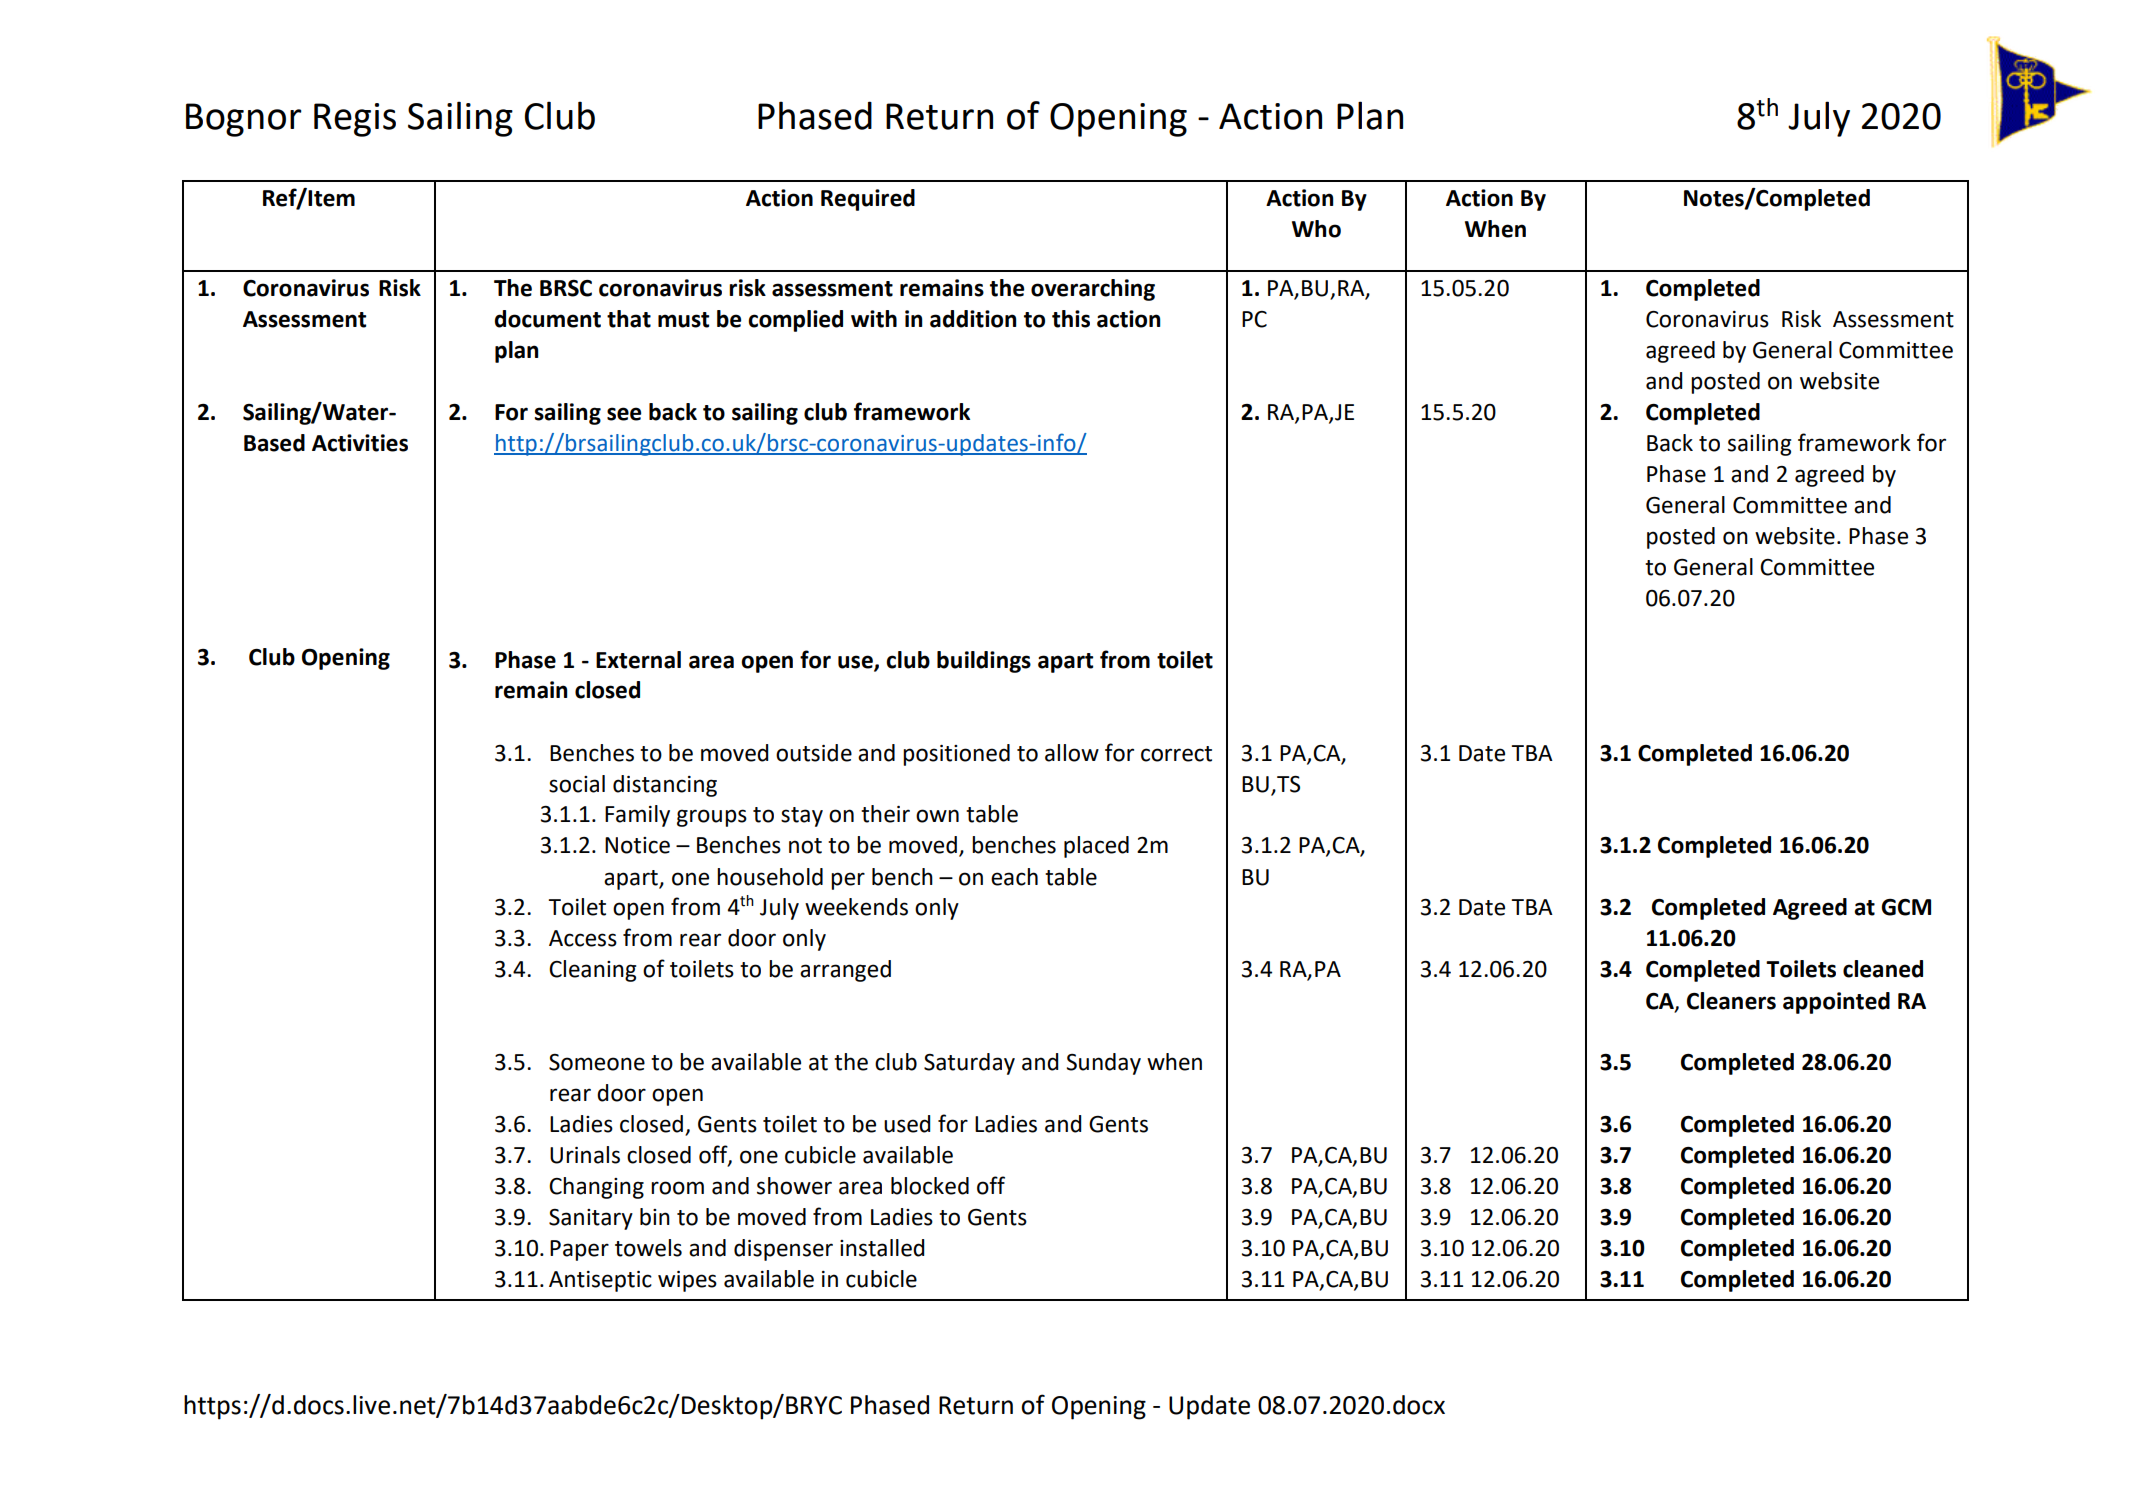 Image resolution: width=2137 pixels, height=1511 pixels. What do you see at coordinates (1906, 907) in the page?
I see `GCM` at bounding box center [1906, 907].
